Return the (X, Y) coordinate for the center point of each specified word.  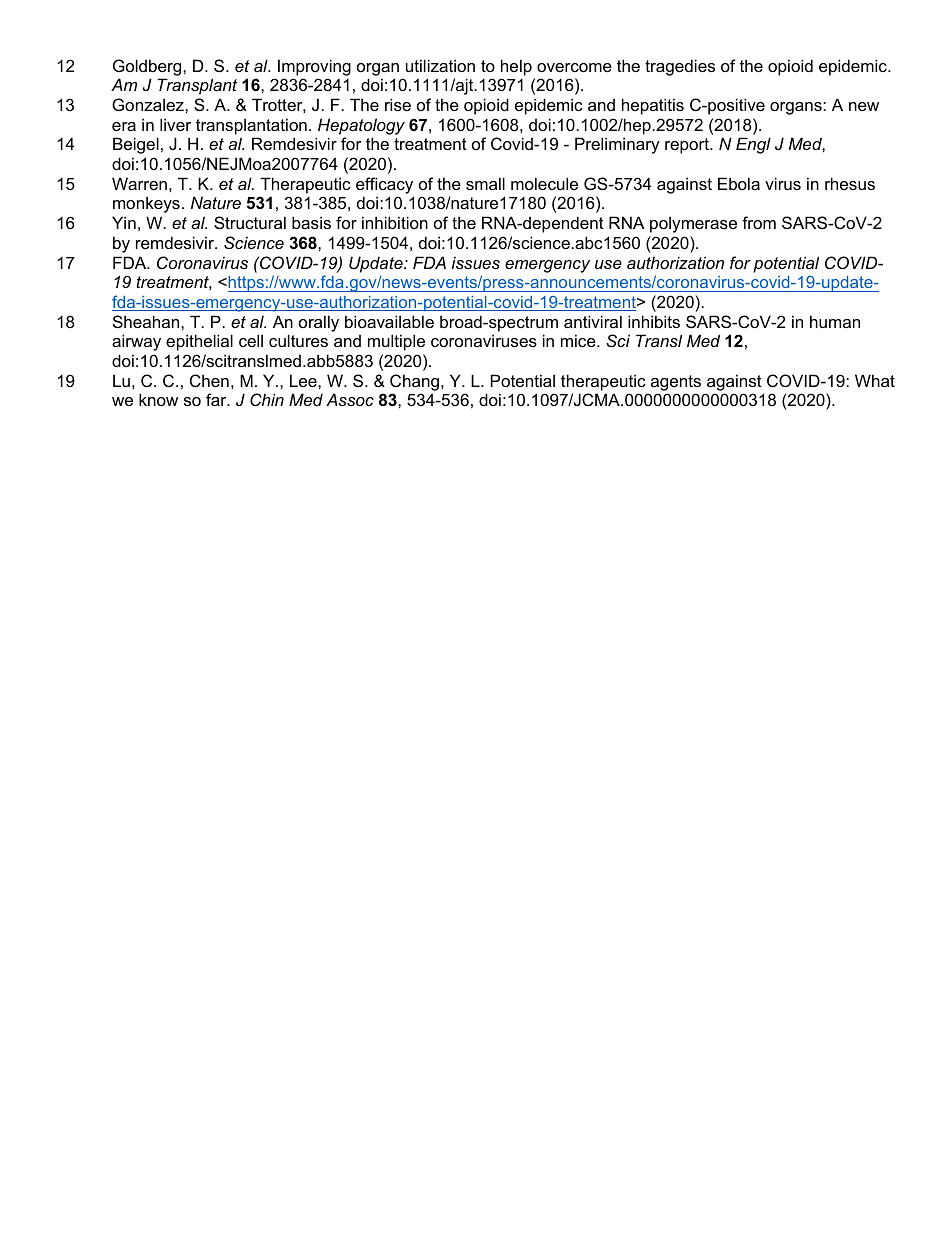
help (516, 67)
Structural (250, 222)
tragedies (680, 67)
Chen (209, 380)
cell (251, 340)
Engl (753, 145)
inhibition (395, 222)
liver (175, 124)
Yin (124, 222)
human (835, 321)
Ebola (739, 183)
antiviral (593, 321)
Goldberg (148, 67)
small (485, 183)
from (759, 222)
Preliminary (617, 145)
